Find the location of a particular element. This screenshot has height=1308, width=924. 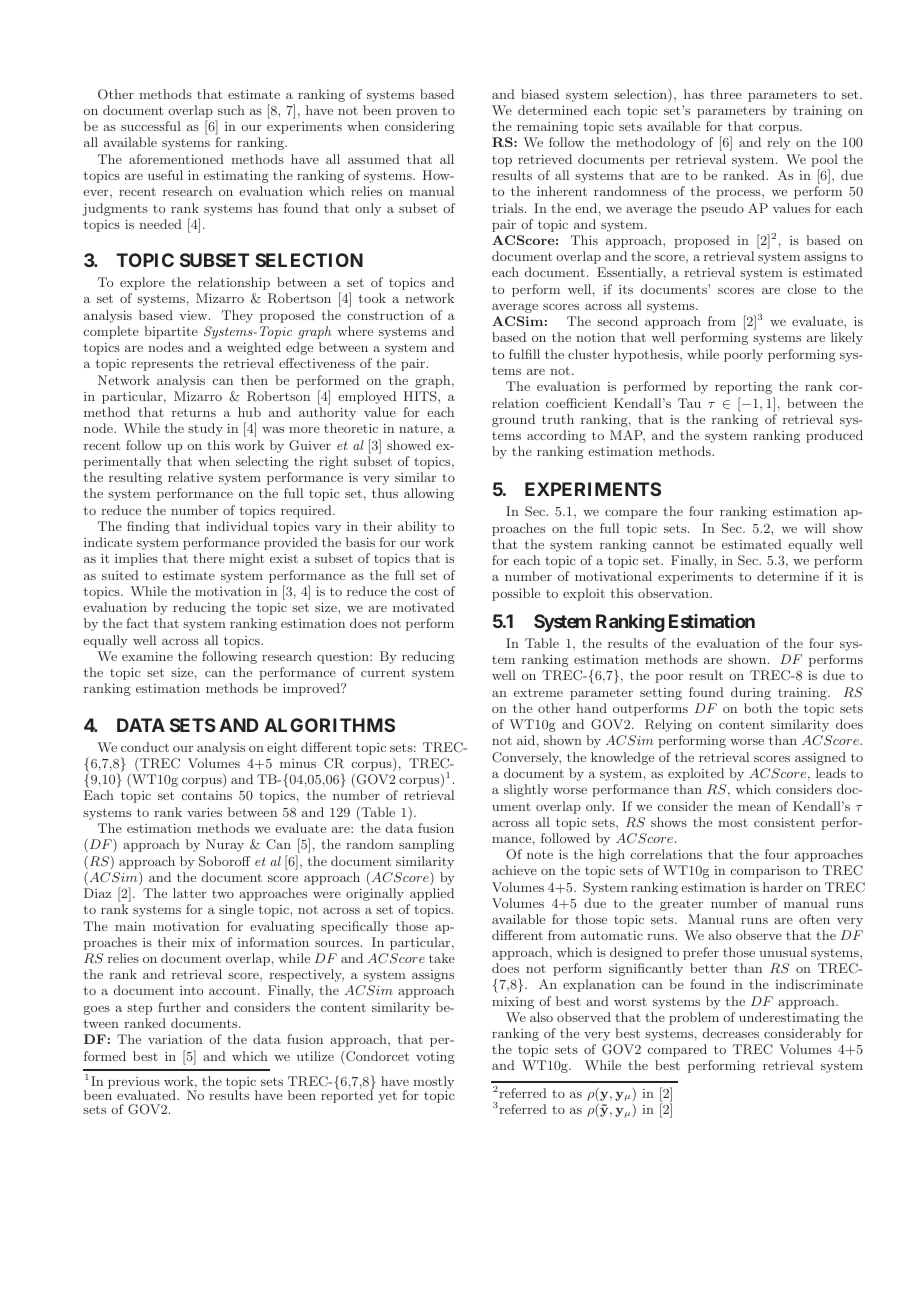

possible is located at coordinates (516, 594).
